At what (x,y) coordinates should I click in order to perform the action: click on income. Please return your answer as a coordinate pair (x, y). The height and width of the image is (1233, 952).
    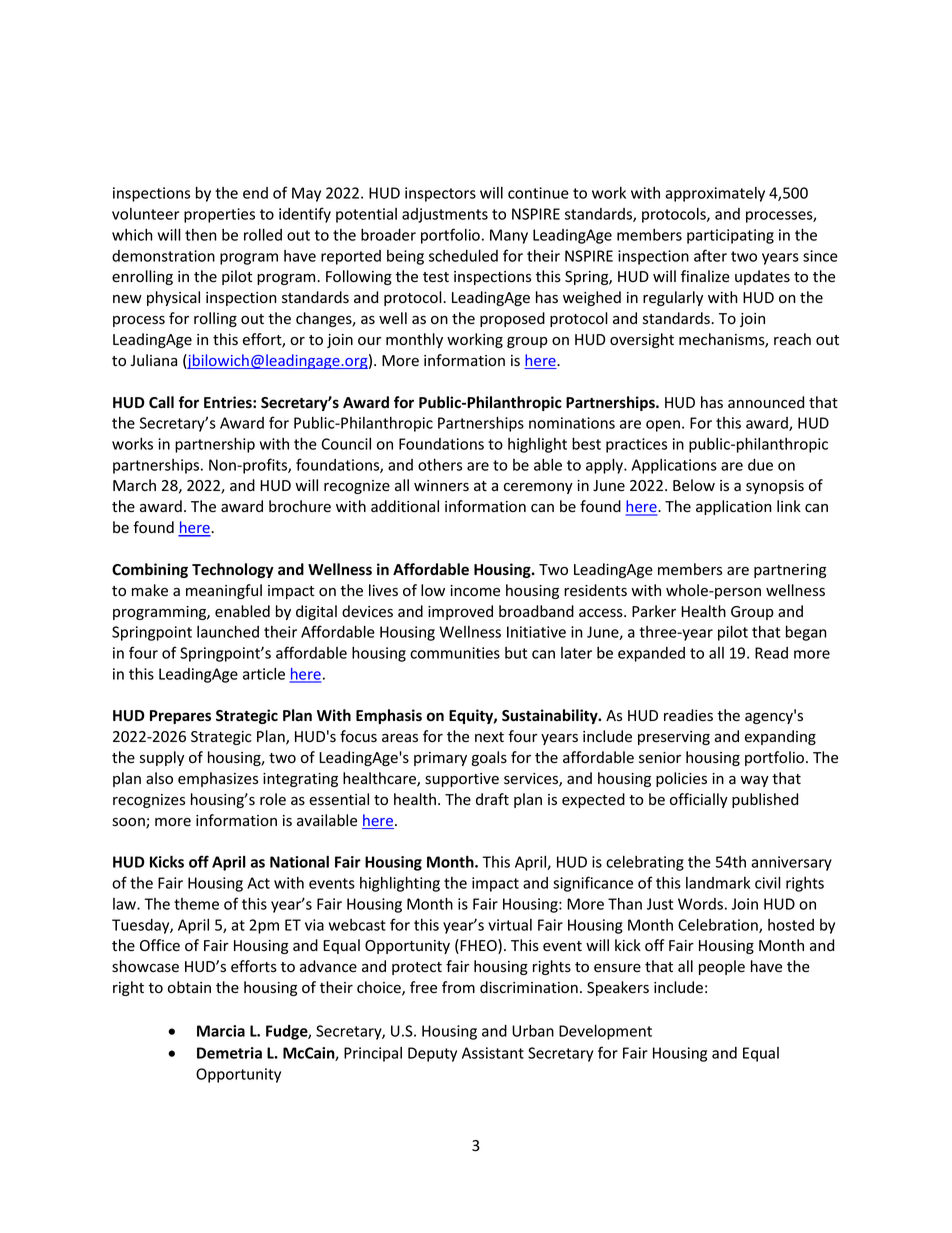
    Looking at the image, I should click on (475, 591).
